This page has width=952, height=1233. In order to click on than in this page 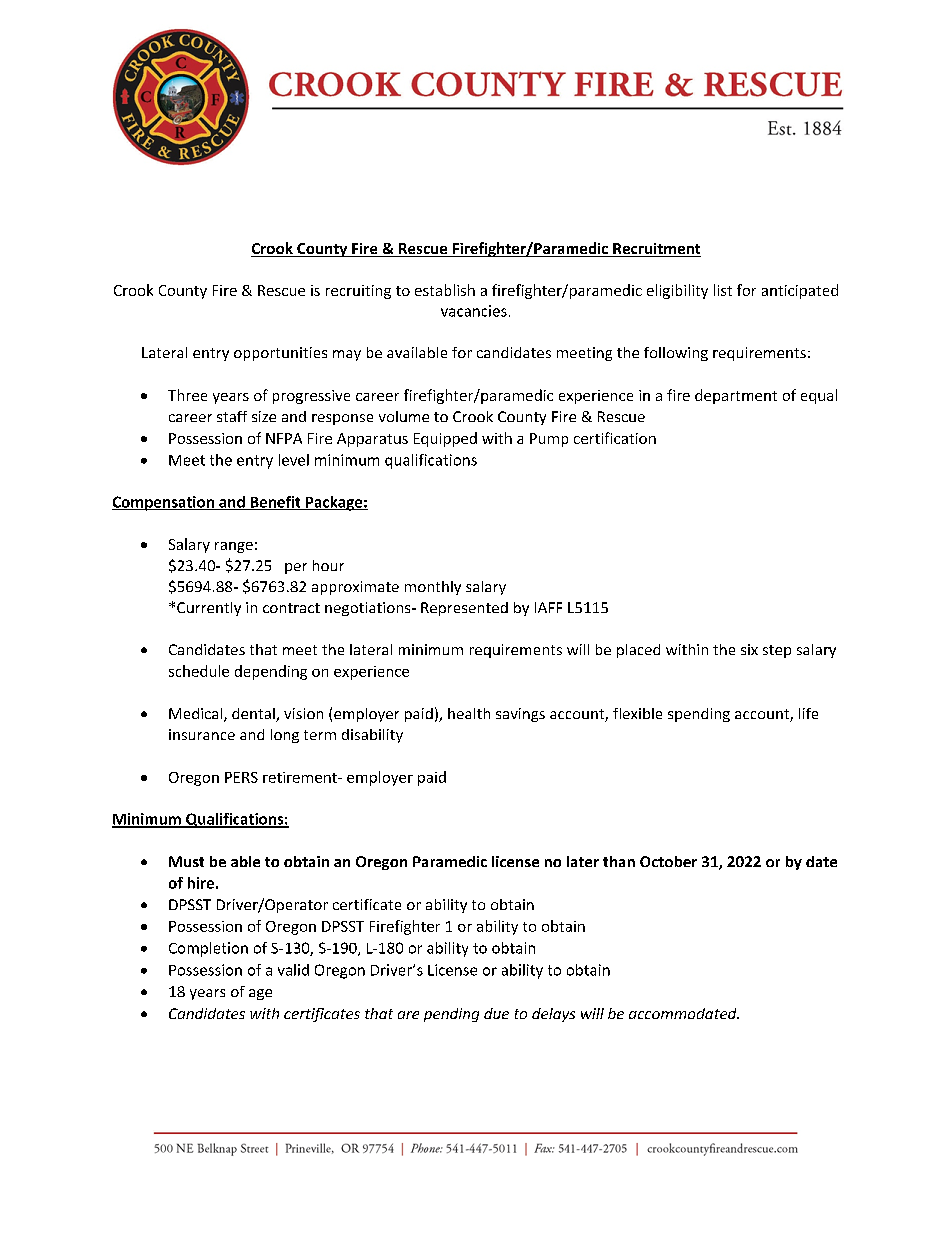, I will do `click(619, 861)`.
